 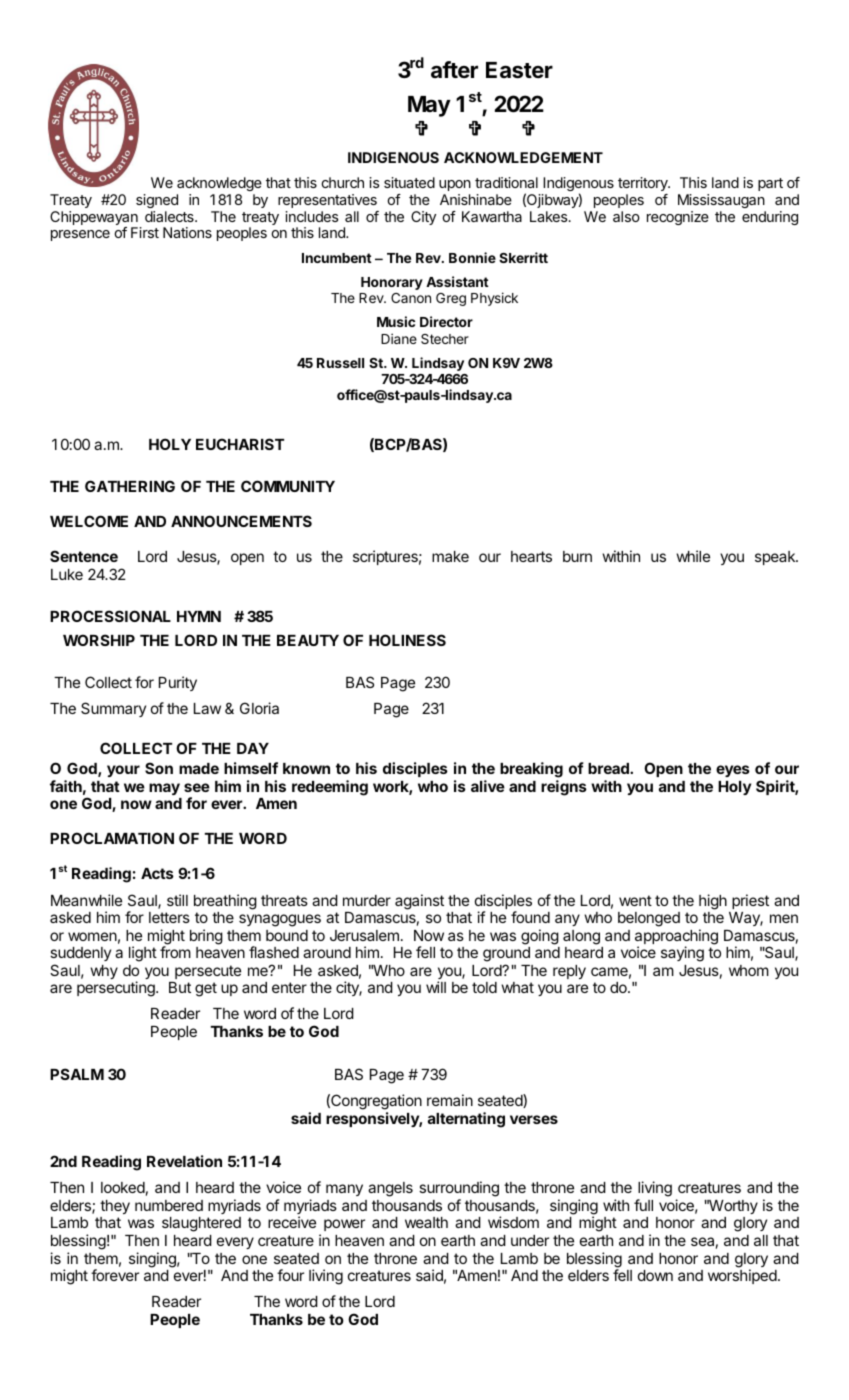 What do you see at coordinates (157, 873) in the screenshot?
I see `Acts` at bounding box center [157, 873].
